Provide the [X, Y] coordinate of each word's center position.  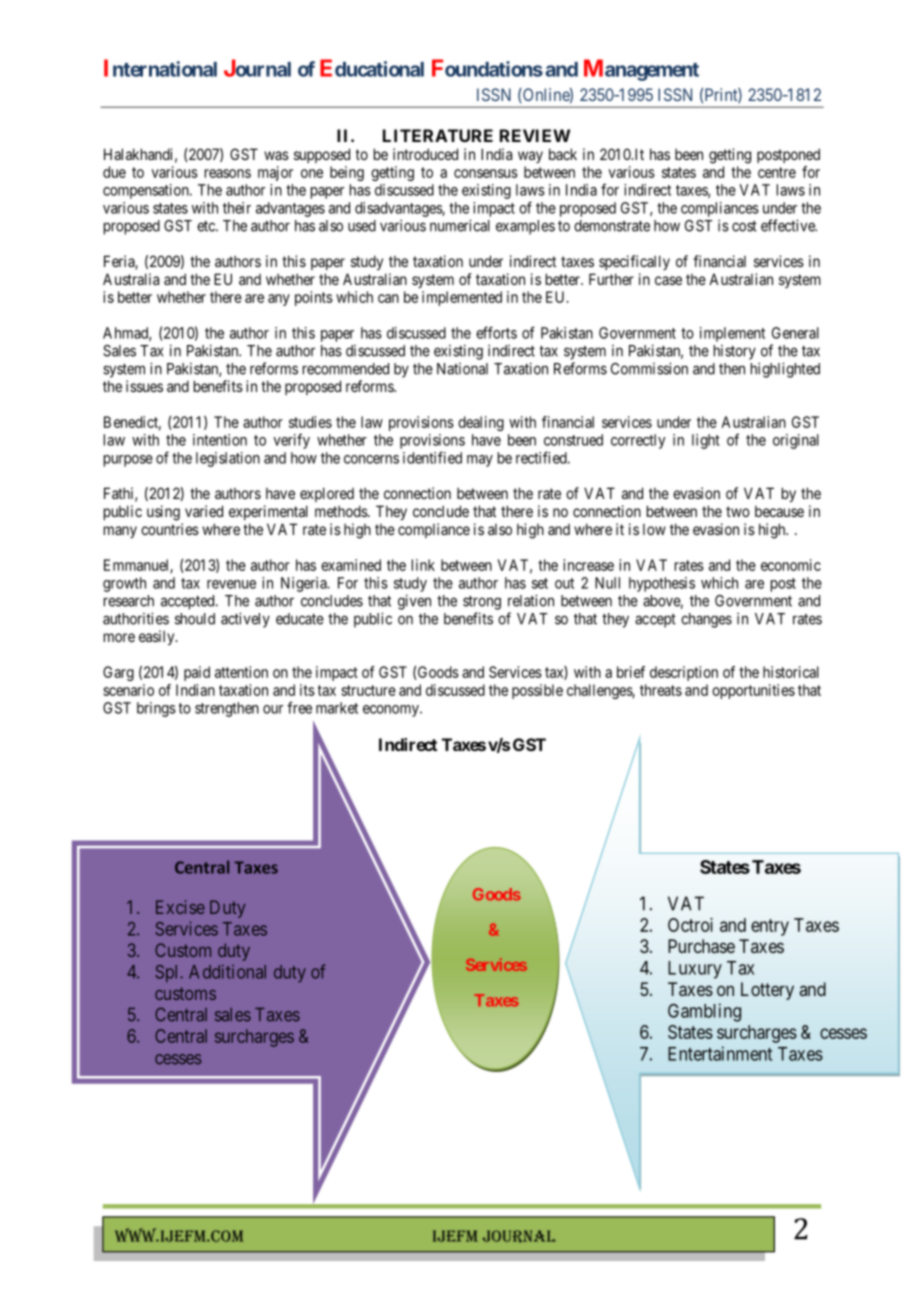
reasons [228, 173]
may [480, 461]
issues [144, 386]
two [738, 511]
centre [777, 172]
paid [197, 673]
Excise [180, 907]
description [684, 673]
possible [537, 691]
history [735, 352]
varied [204, 511]
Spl [166, 973]
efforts [496, 332]
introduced [425, 154]
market [337, 708]
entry [770, 927]
